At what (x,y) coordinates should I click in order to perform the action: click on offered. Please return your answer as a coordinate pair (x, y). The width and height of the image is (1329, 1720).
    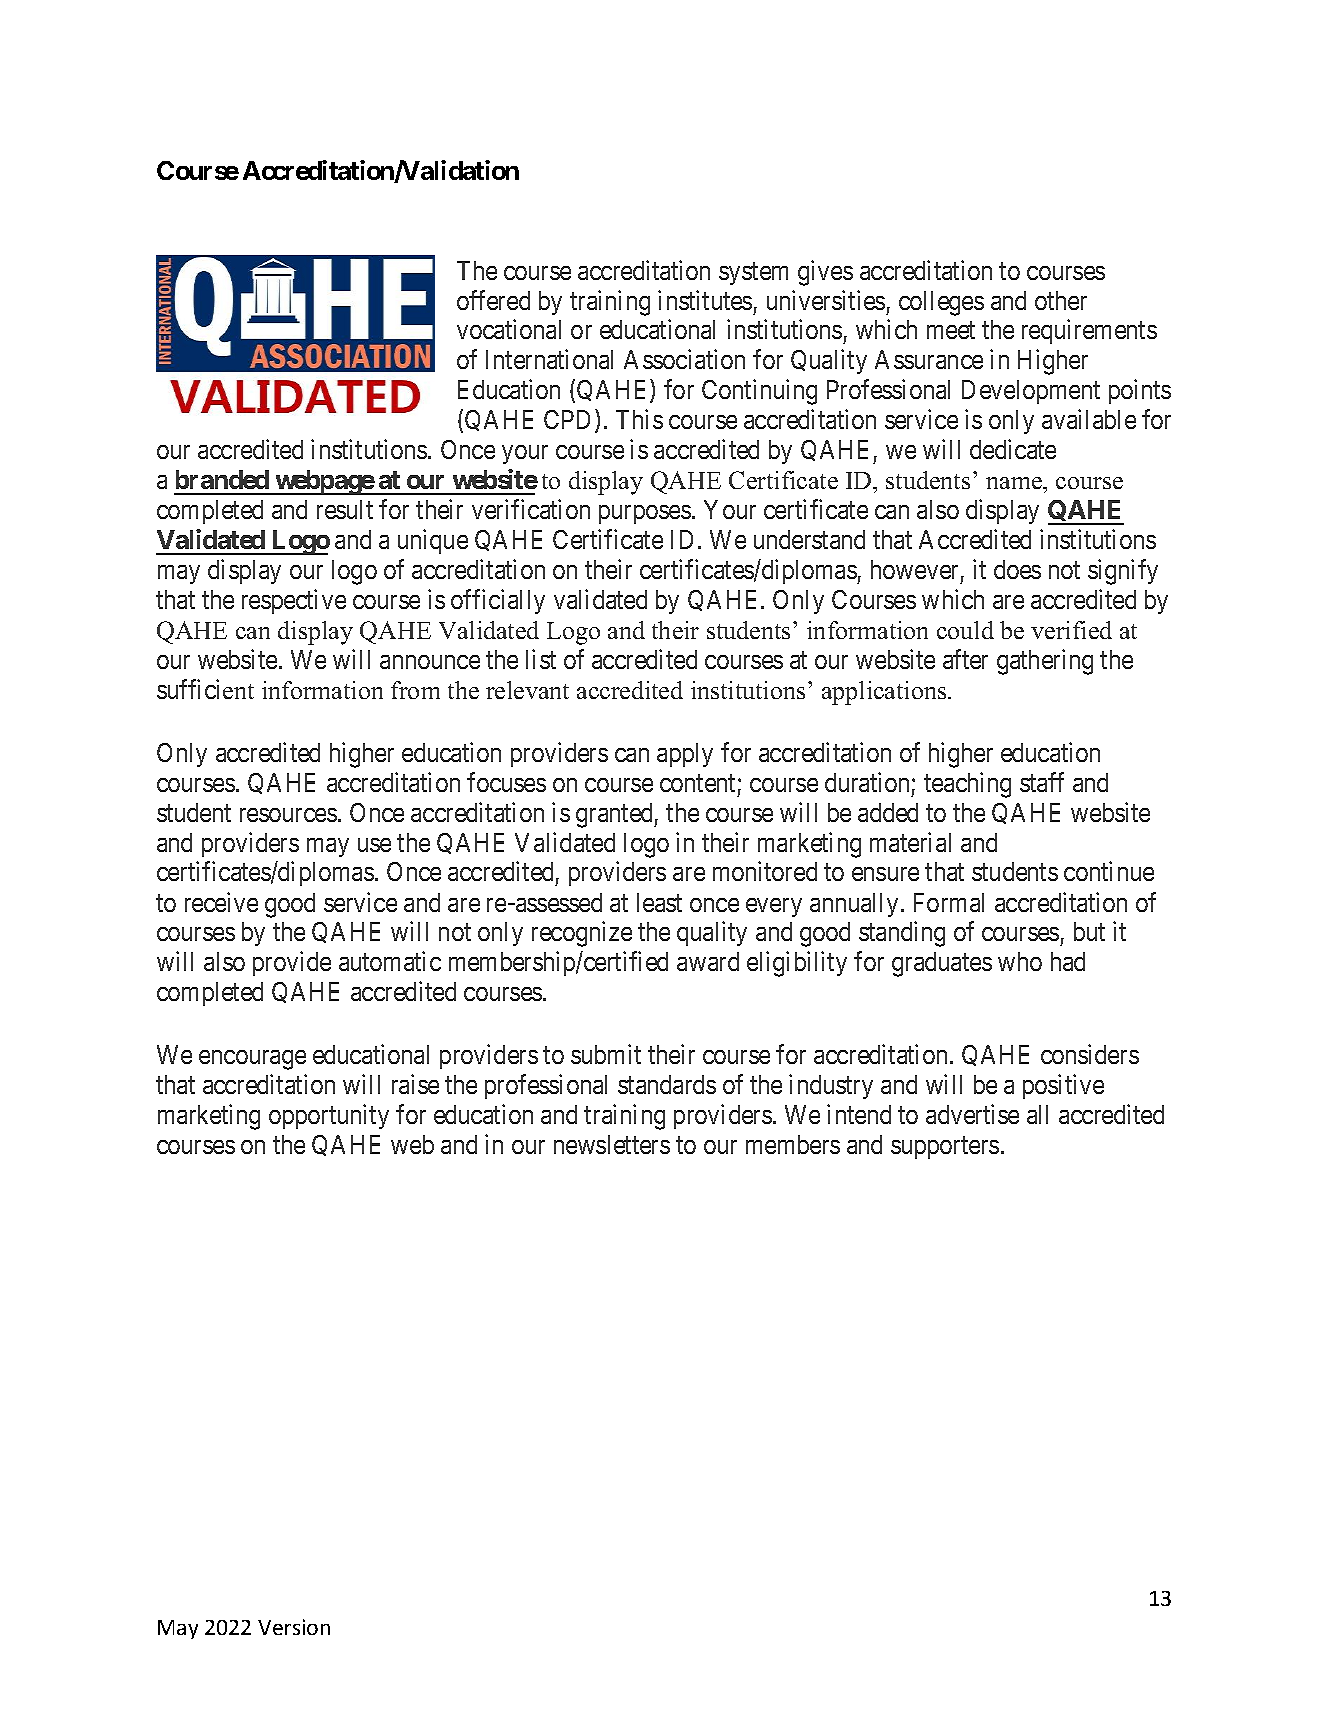
    Looking at the image, I should click on (493, 300).
